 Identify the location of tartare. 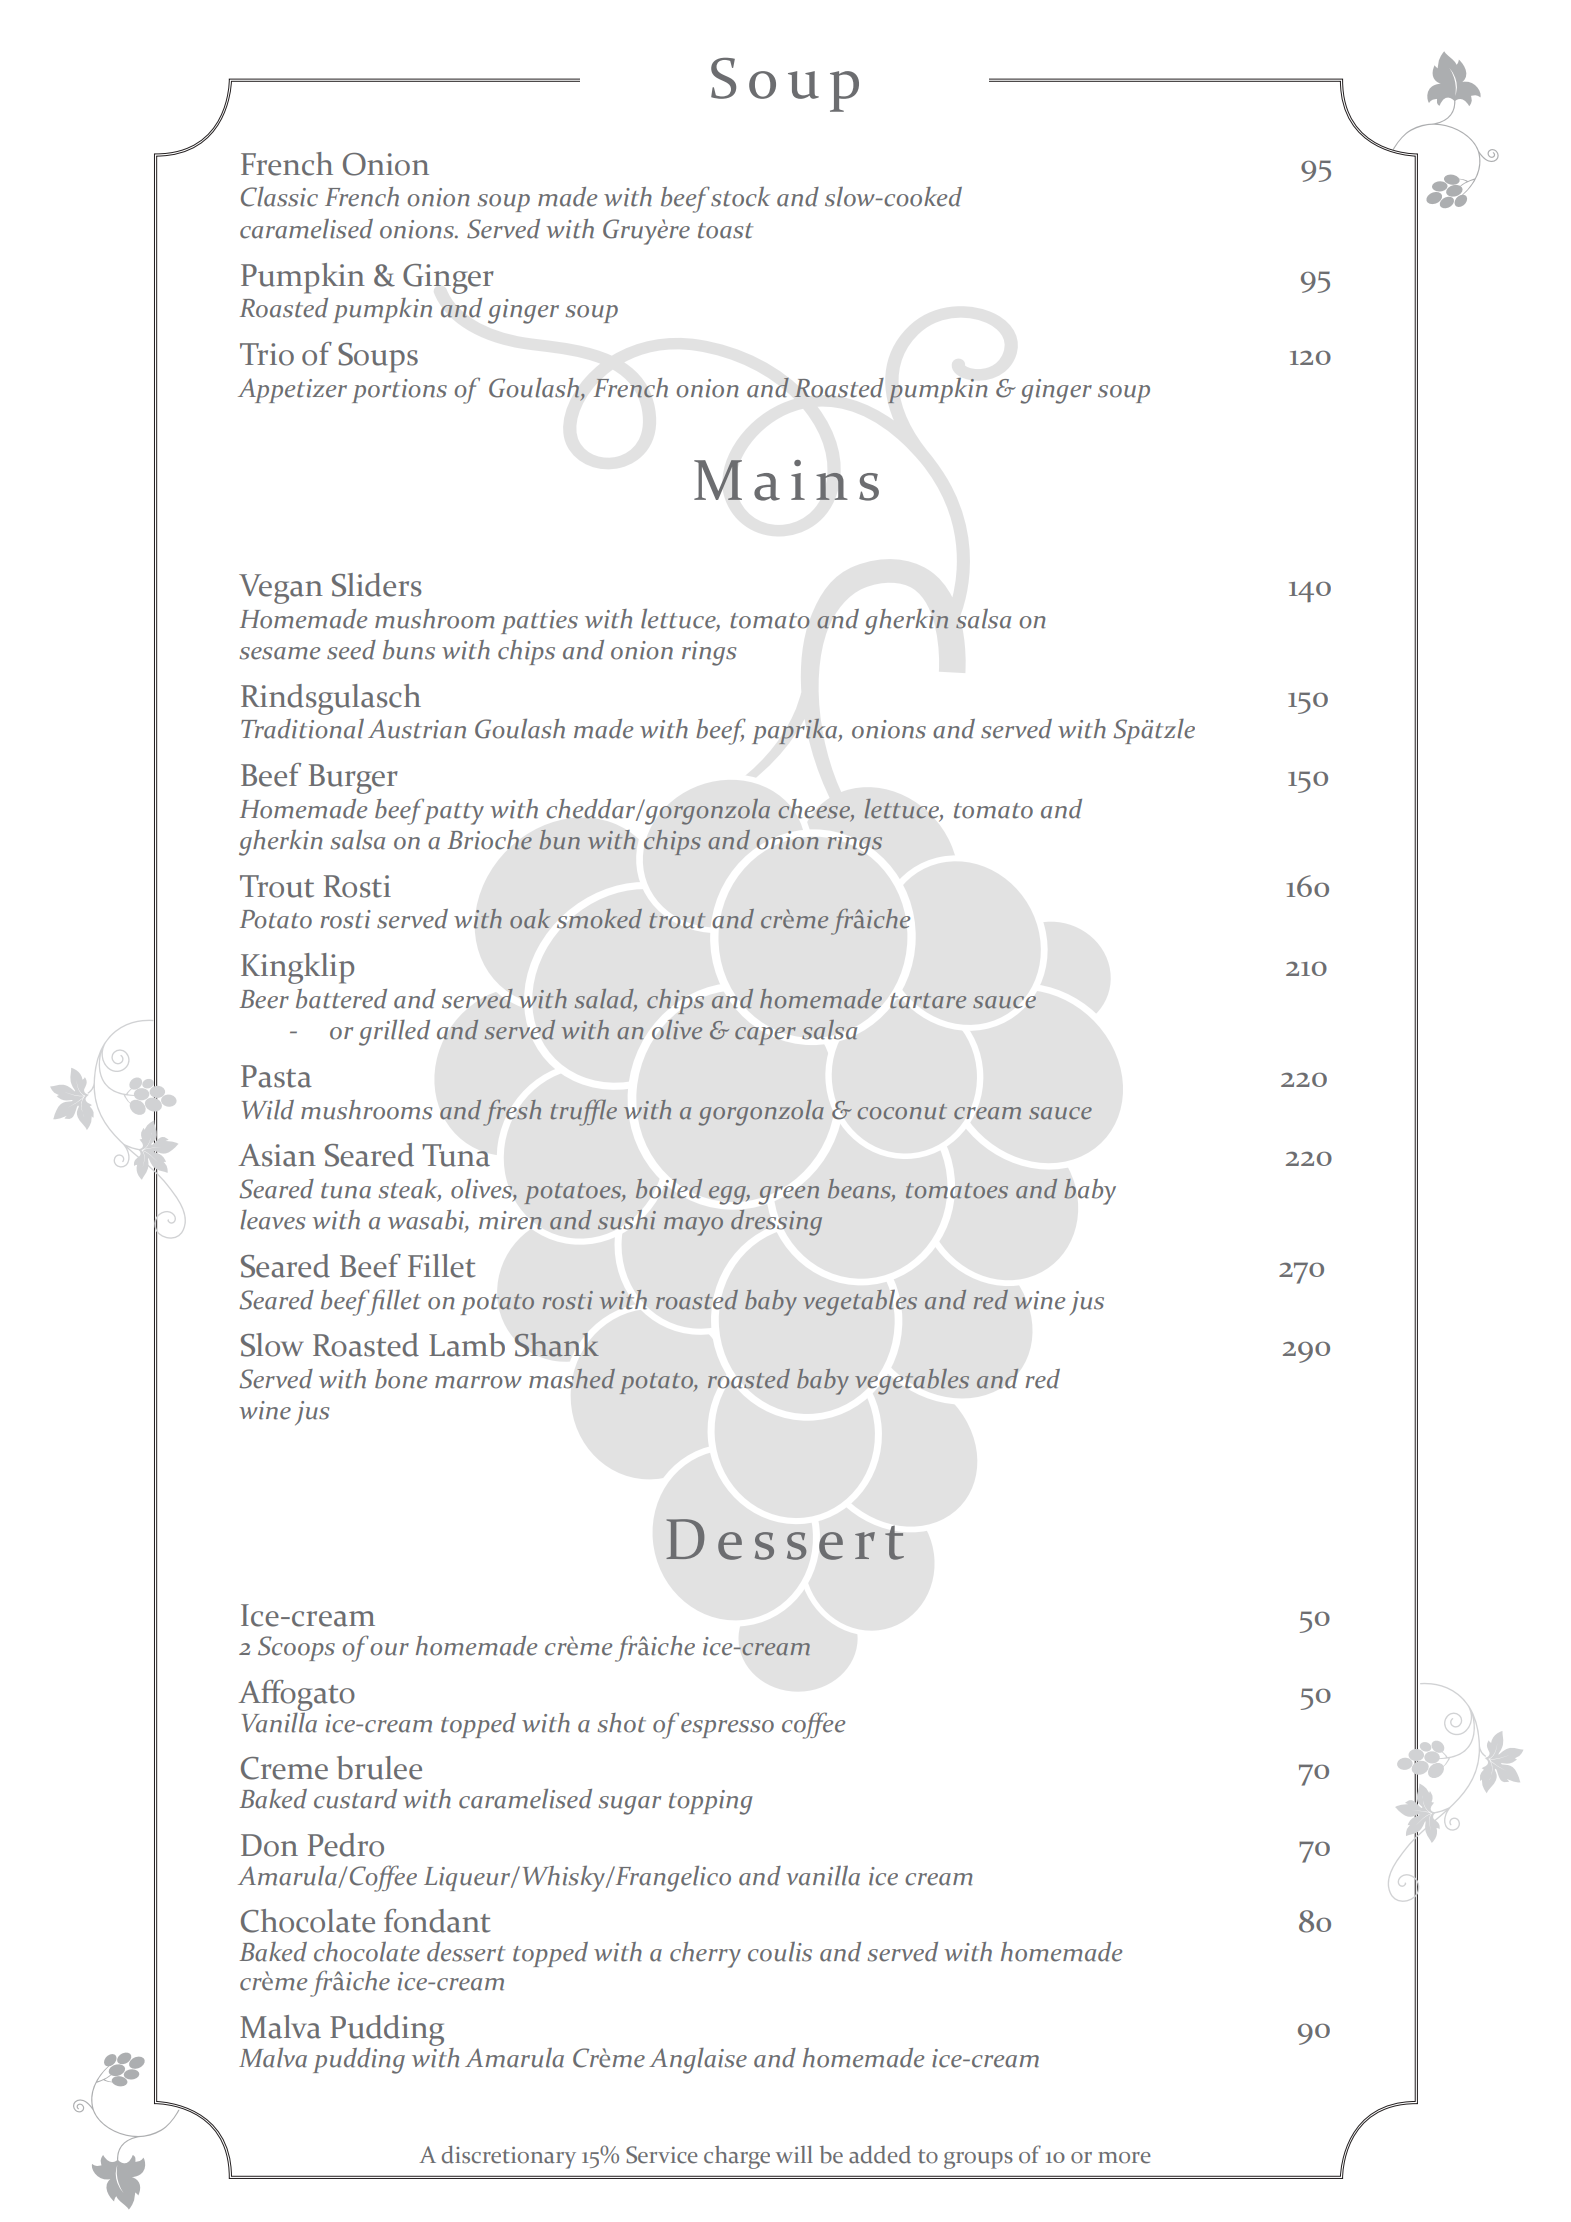
(928, 1001).
